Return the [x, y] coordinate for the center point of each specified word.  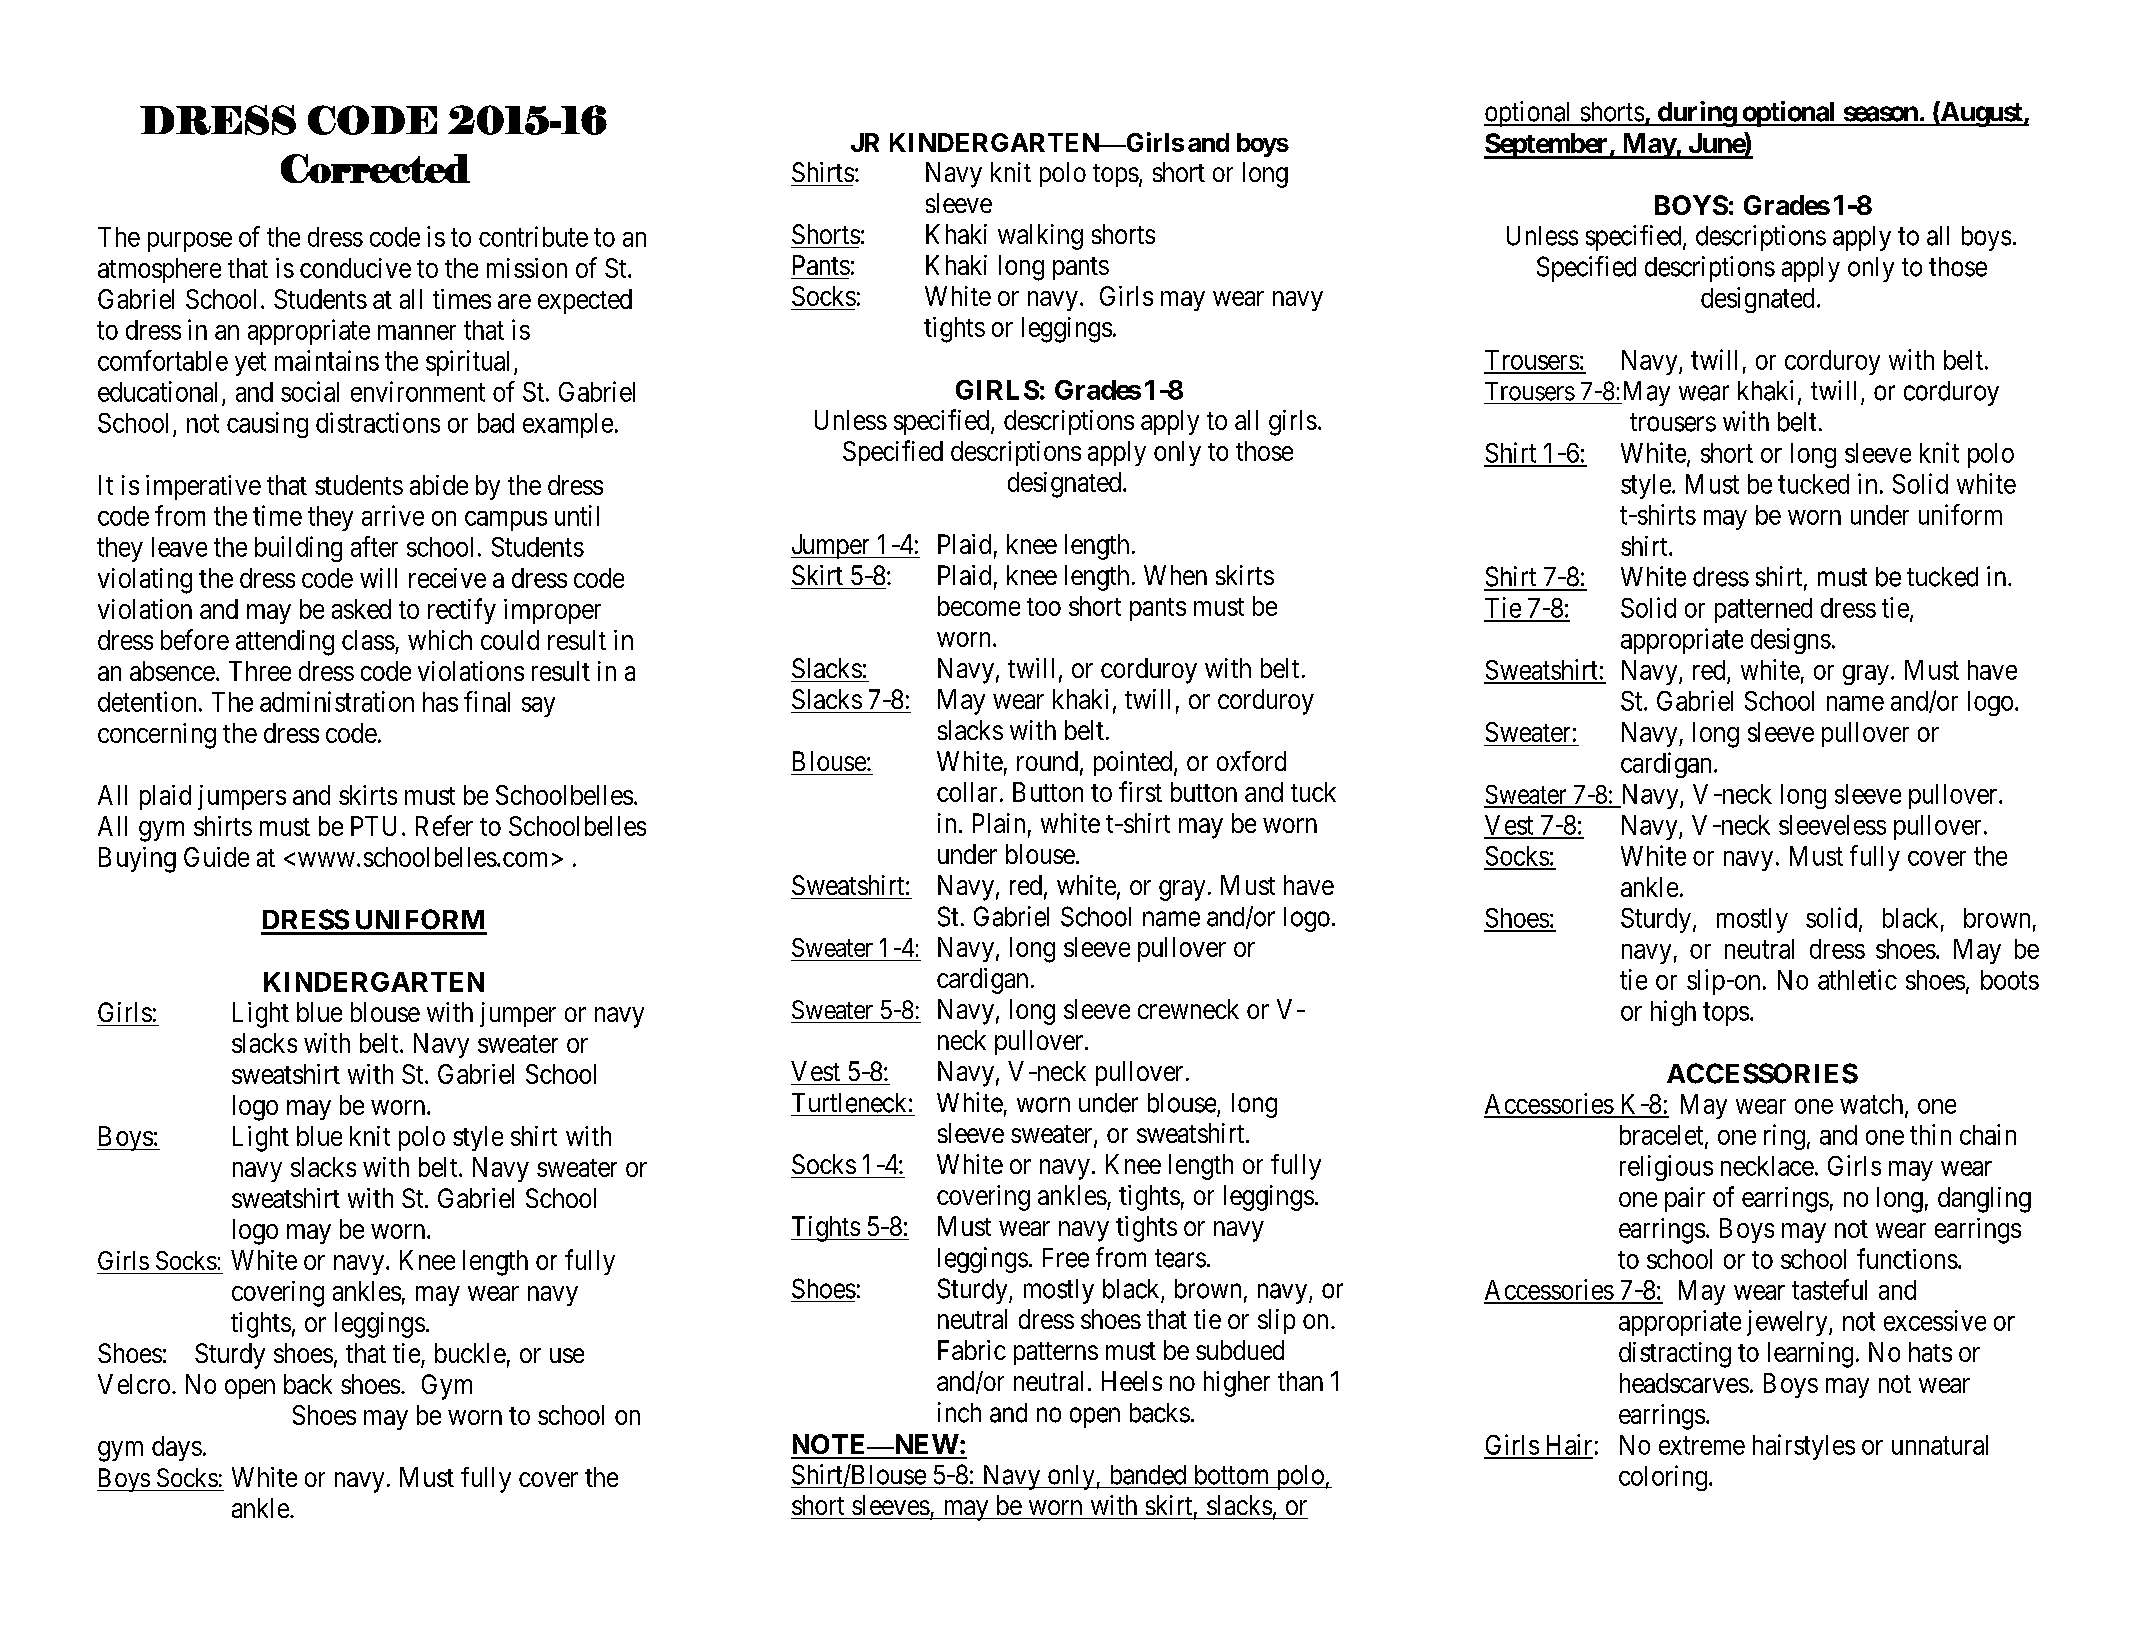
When [1175, 575]
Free [1066, 1258]
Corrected [375, 168]
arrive [393, 515]
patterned [1763, 610]
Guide [216, 857]
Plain [999, 823]
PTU [373, 826]
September [1547, 146]
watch [1873, 1105]
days [177, 1448]
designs [1791, 641]
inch [959, 1412]
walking [1040, 237]
